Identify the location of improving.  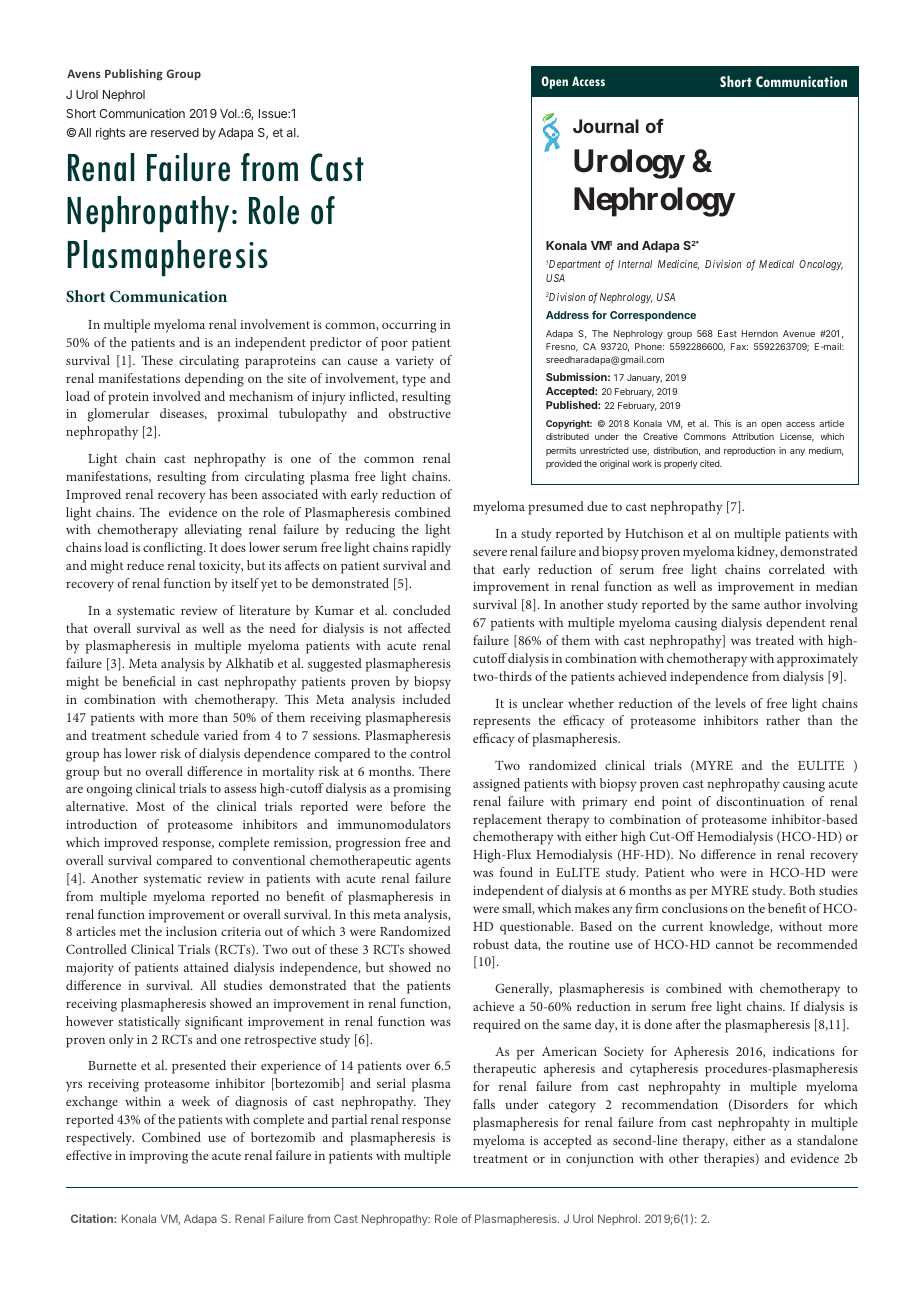
(158, 1157).
